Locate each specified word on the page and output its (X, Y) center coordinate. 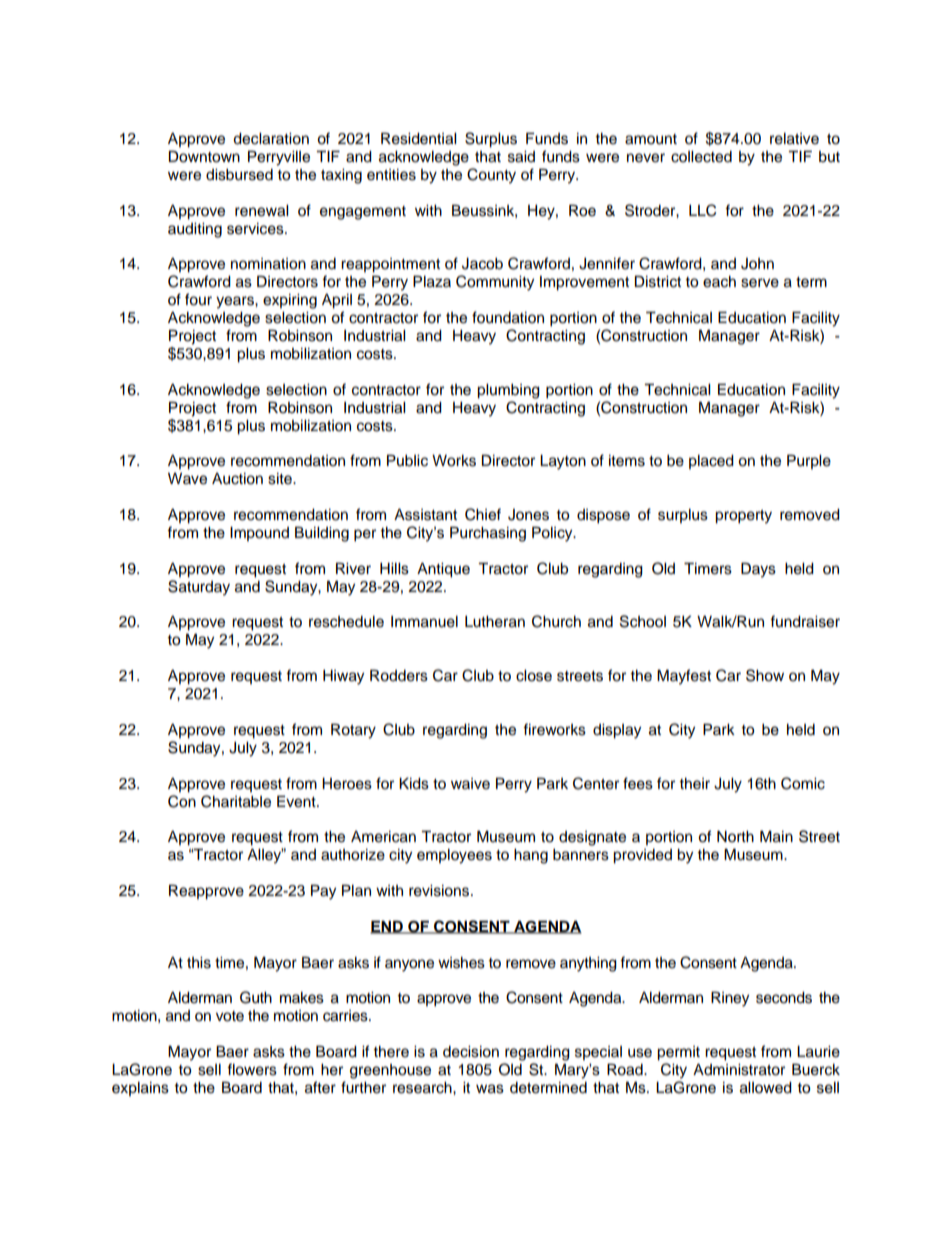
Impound (259, 534)
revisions (440, 891)
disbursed (239, 175)
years (236, 302)
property (743, 517)
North (735, 837)
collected (701, 157)
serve (760, 283)
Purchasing (488, 534)
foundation (508, 317)
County (491, 176)
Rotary (353, 731)
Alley (265, 856)
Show (765, 675)
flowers (252, 1069)
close (534, 676)
